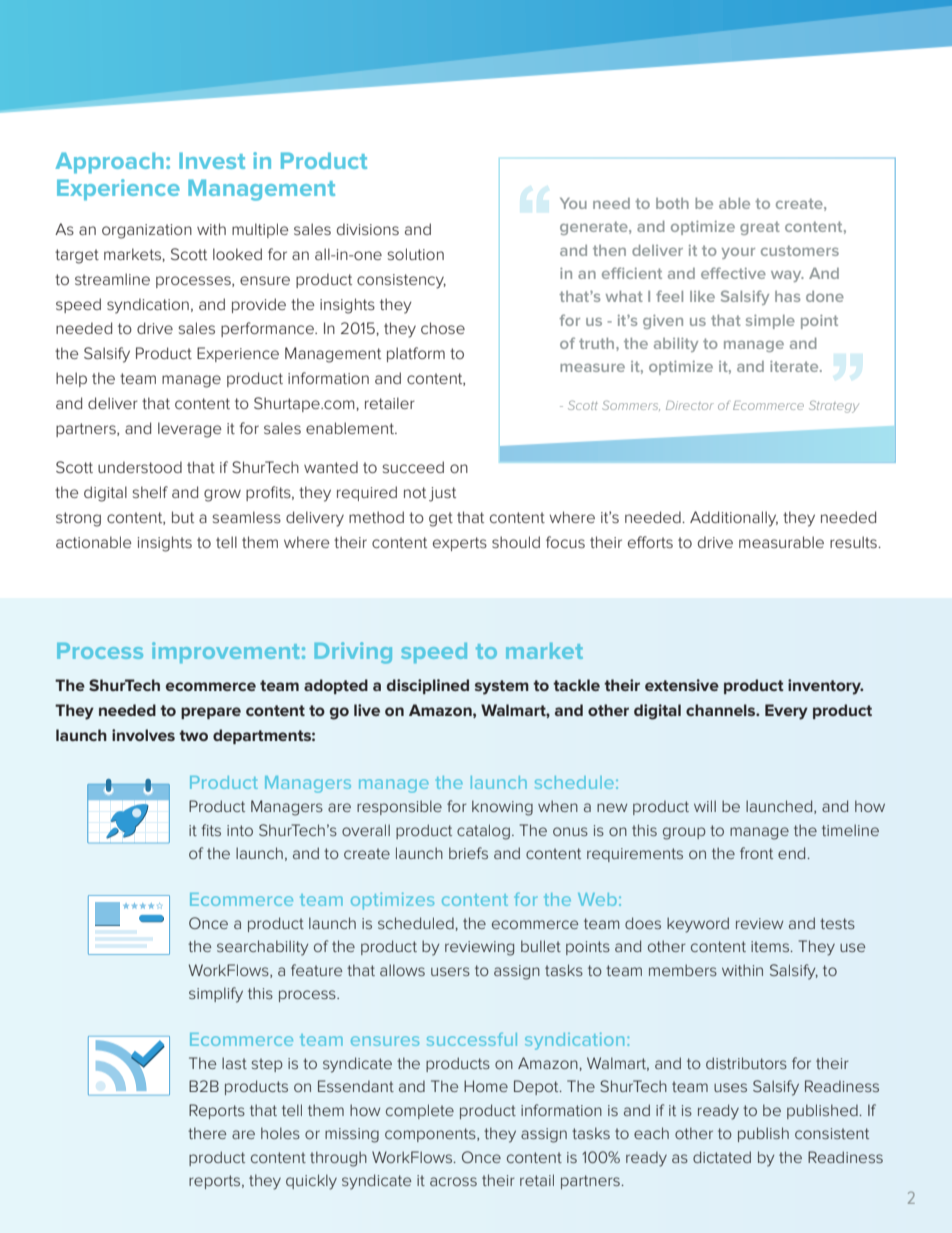 This document has width=952, height=1233. Describe the element at coordinates (722, 1157) in the document. I see `dictated` at that location.
